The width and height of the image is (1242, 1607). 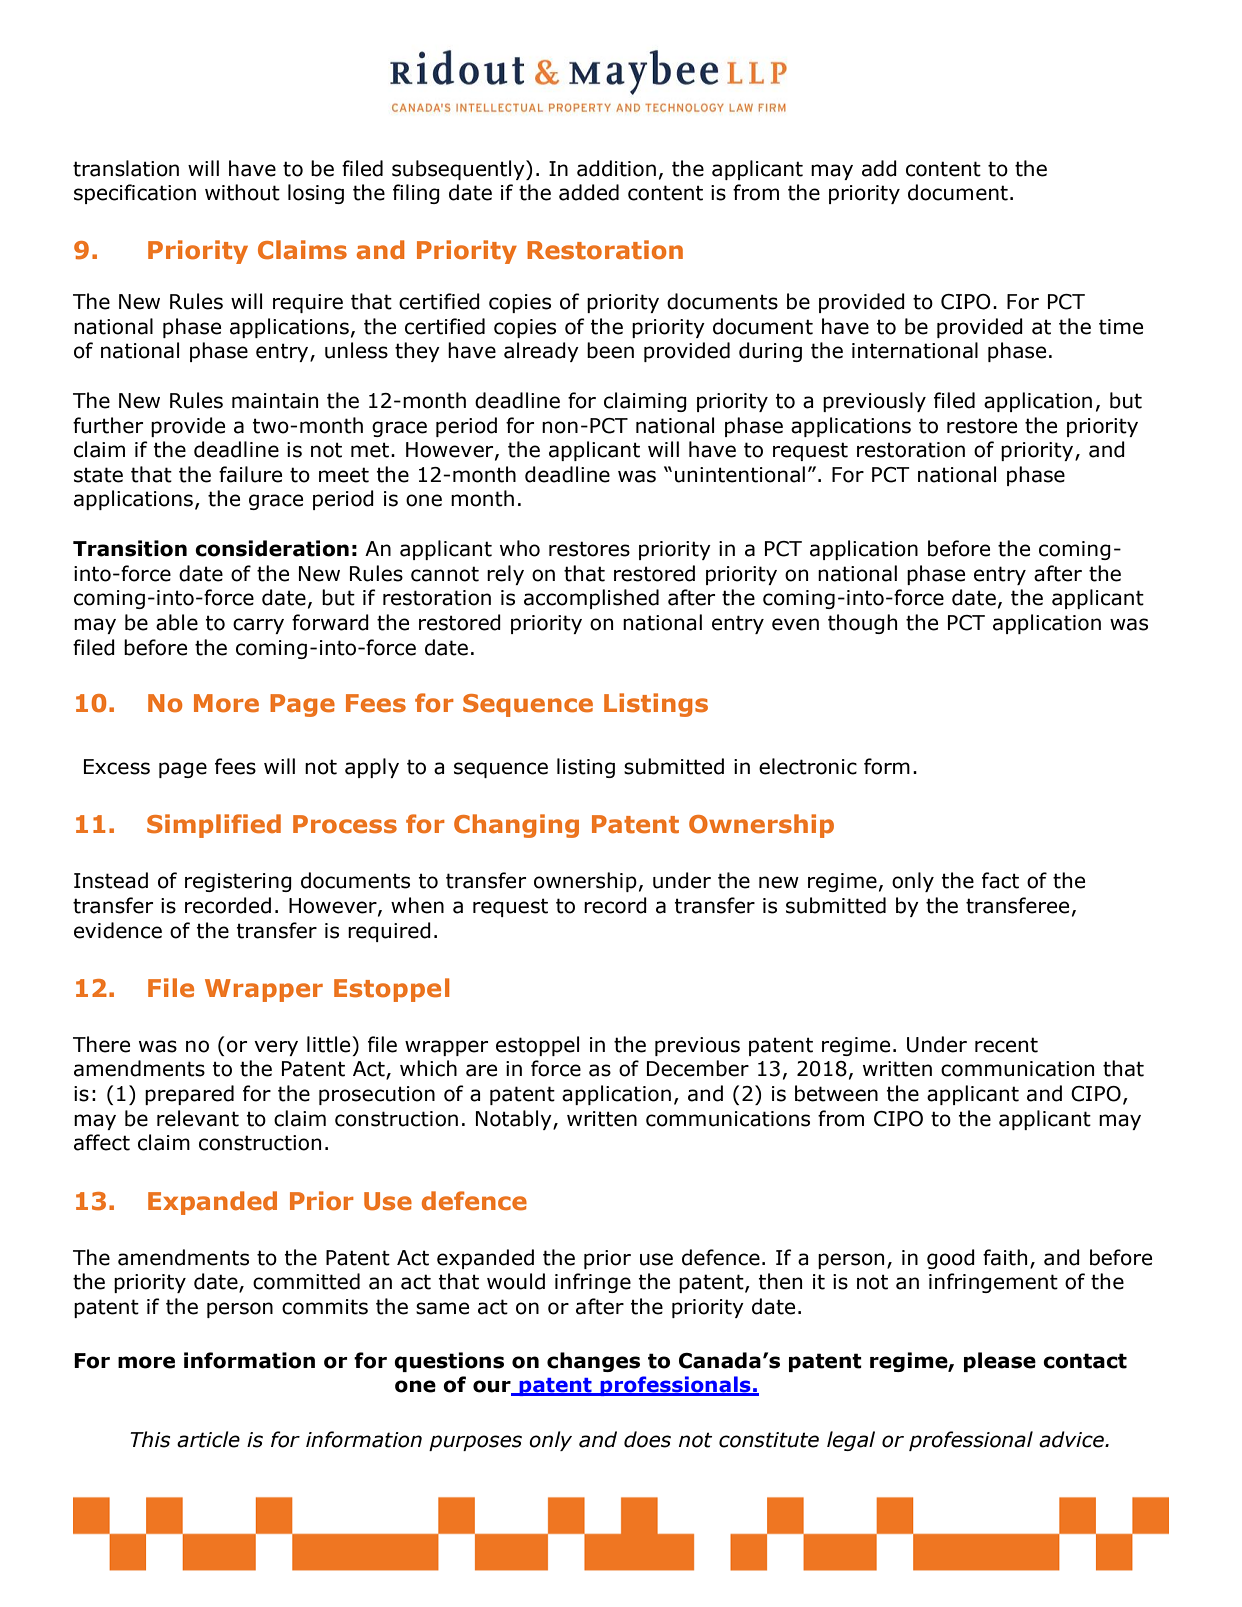 What do you see at coordinates (589, 192) in the image?
I see `added` at bounding box center [589, 192].
